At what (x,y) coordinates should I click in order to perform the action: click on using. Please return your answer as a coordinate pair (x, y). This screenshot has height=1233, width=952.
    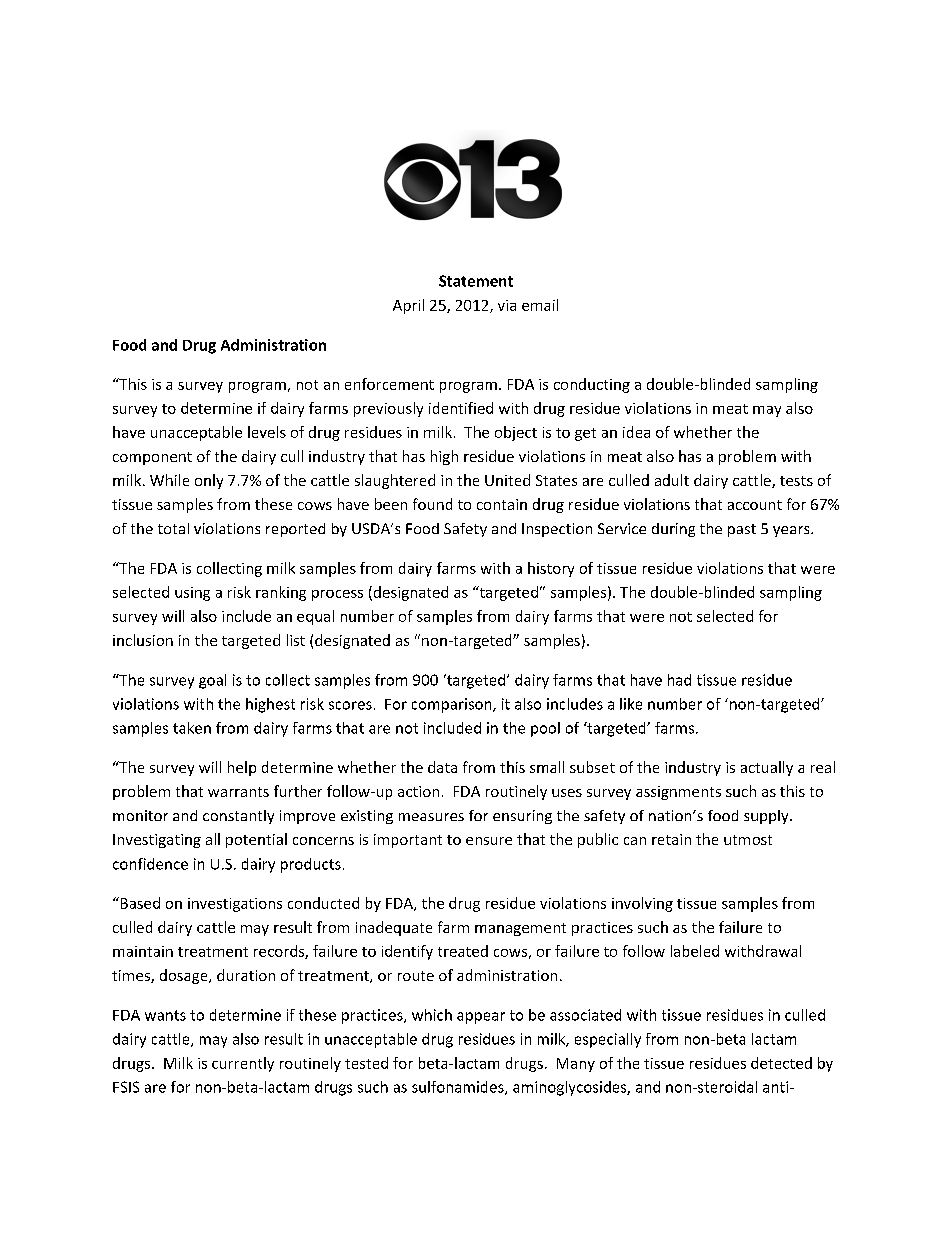
    Looking at the image, I should click on (192, 594).
